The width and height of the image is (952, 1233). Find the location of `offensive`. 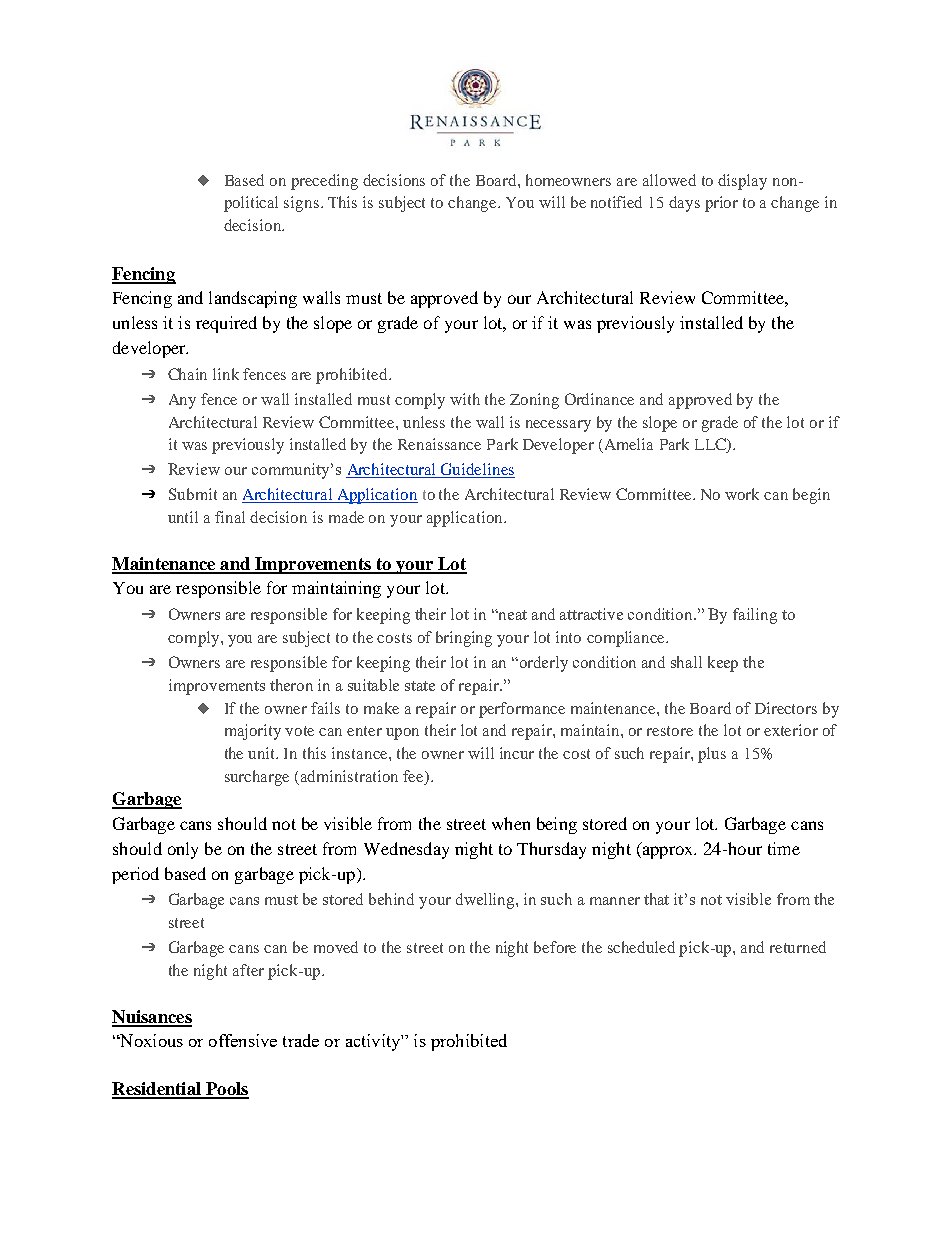

offensive is located at coordinates (243, 1040).
